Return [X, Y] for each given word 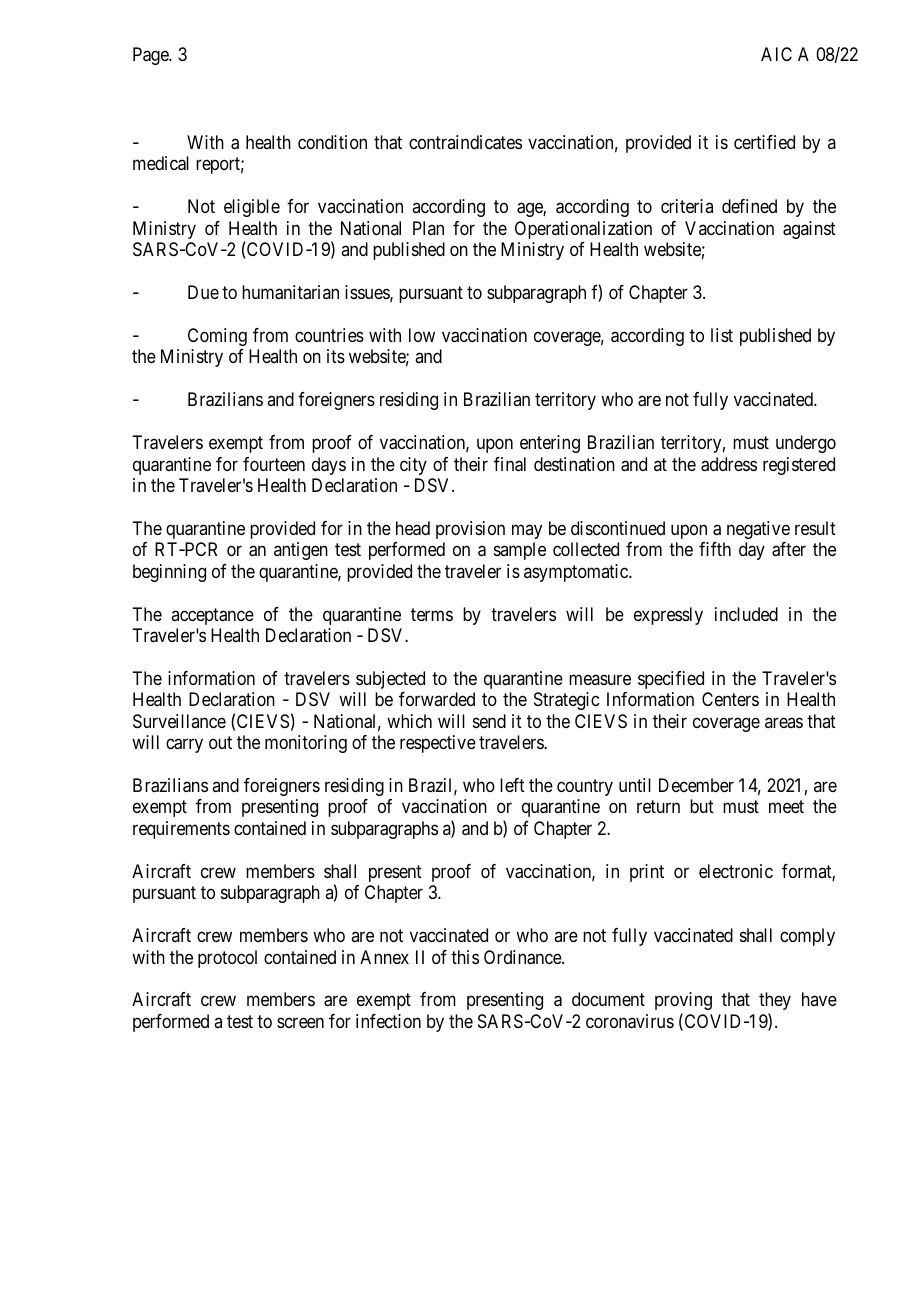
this [465, 957]
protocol [227, 959]
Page [151, 56]
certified [764, 142]
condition [332, 142]
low [422, 335]
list [722, 335]
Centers [730, 699]
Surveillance [179, 721]
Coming [217, 337]
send [489, 721]
